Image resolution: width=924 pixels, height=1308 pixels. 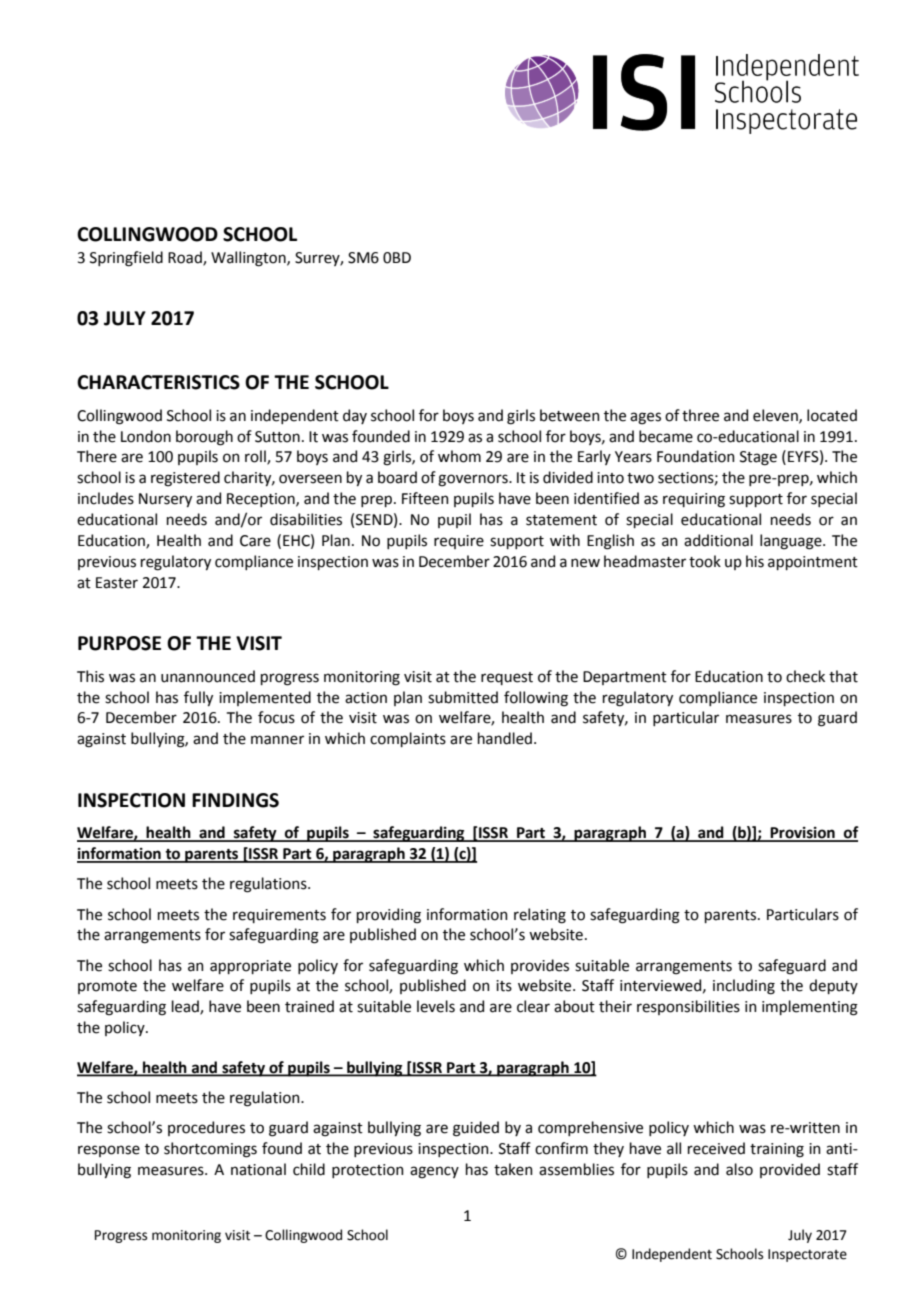 What do you see at coordinates (186, 258) in the page?
I see `Road` at bounding box center [186, 258].
